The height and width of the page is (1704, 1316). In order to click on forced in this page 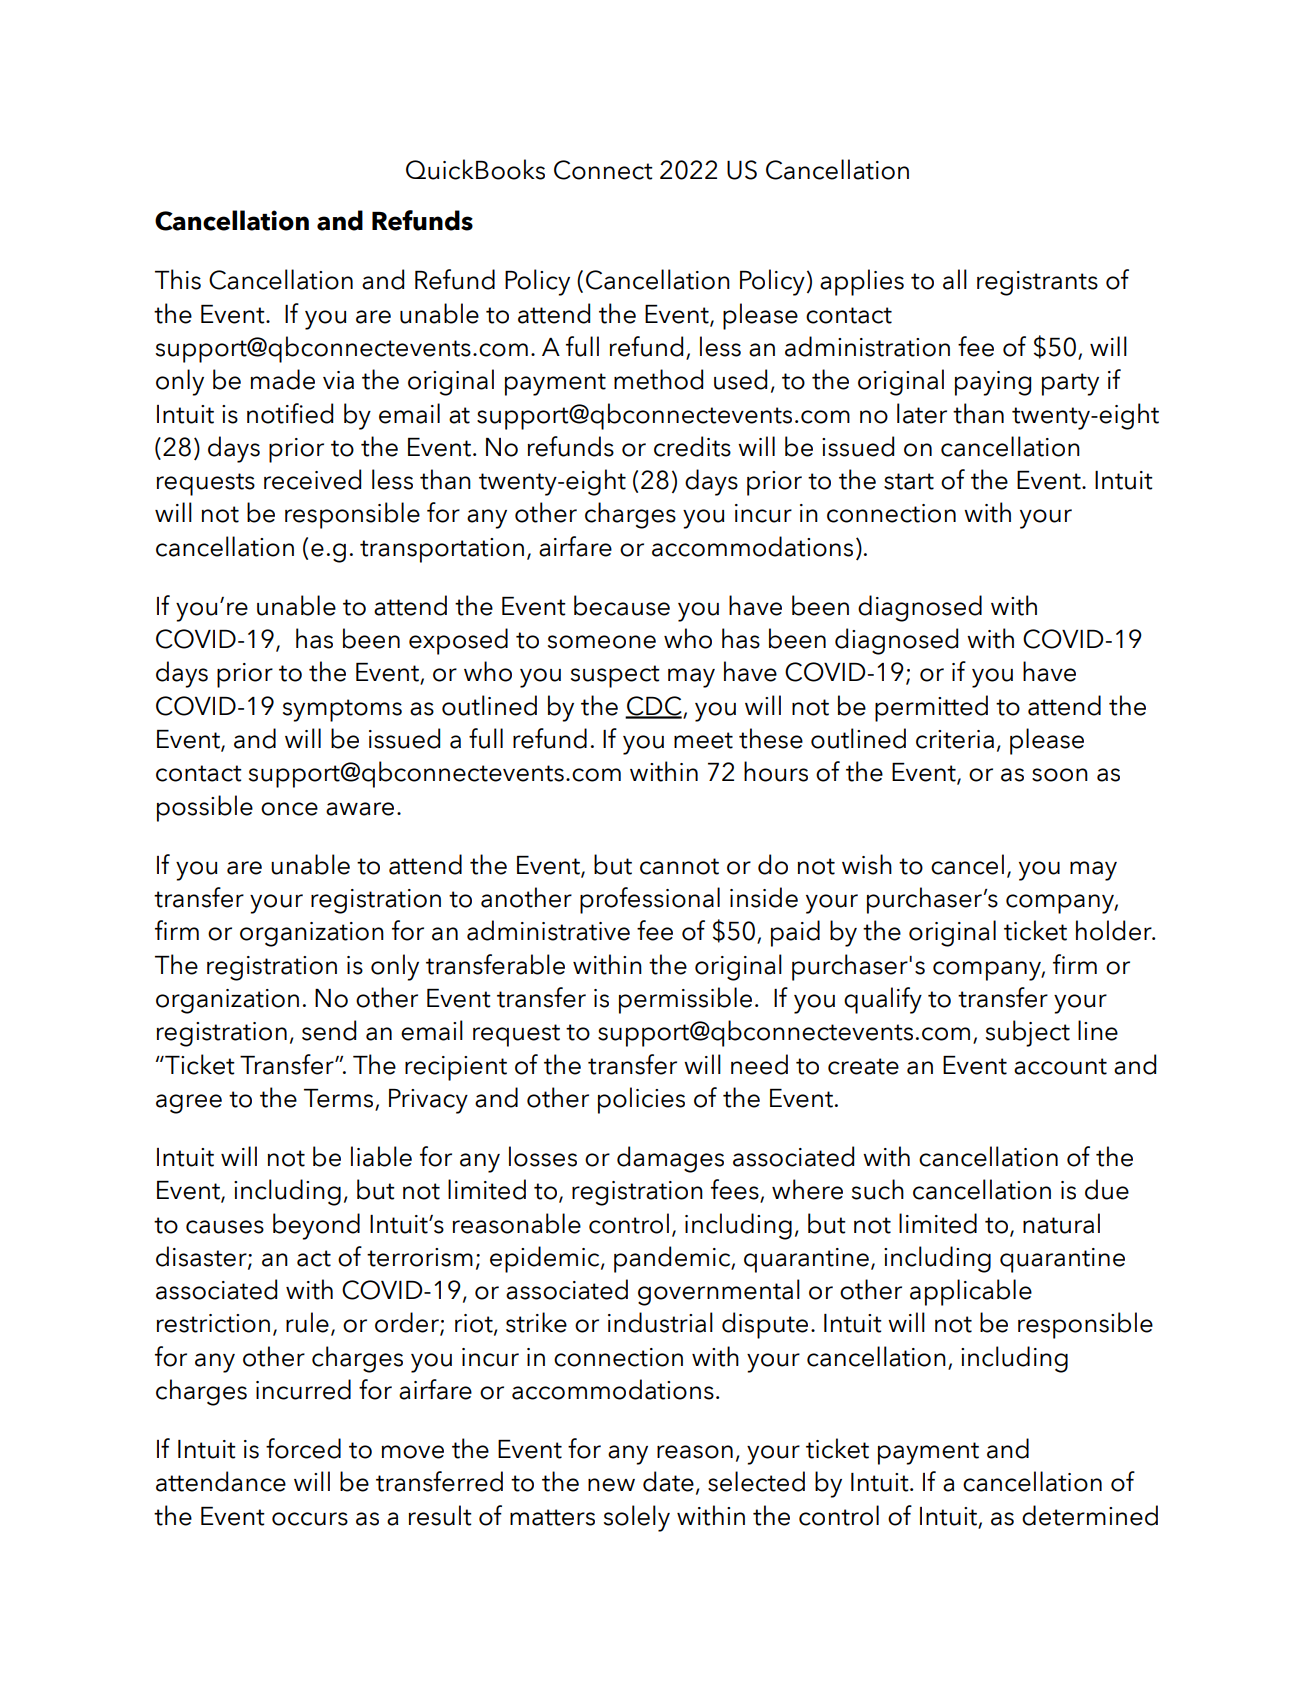, I will do `click(303, 1448)`.
